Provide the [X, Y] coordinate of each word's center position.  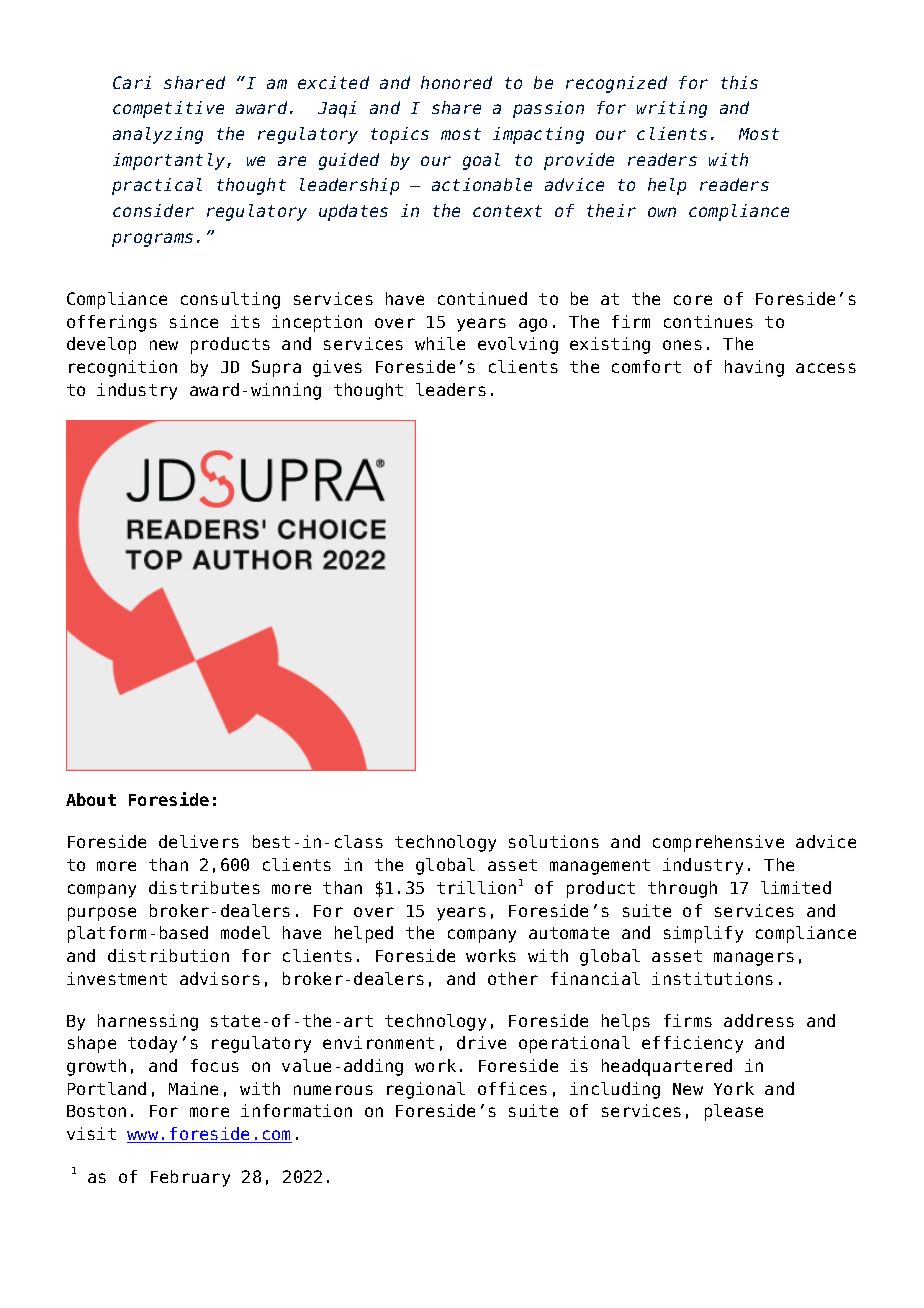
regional [426, 1090]
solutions [554, 841]
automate [569, 933]
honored [456, 82]
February [190, 1178]
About [91, 799]
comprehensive [718, 843]
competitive [168, 109]
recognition [123, 368]
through [682, 889]
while [440, 343]
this [739, 82]
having [754, 368]
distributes [204, 887]
